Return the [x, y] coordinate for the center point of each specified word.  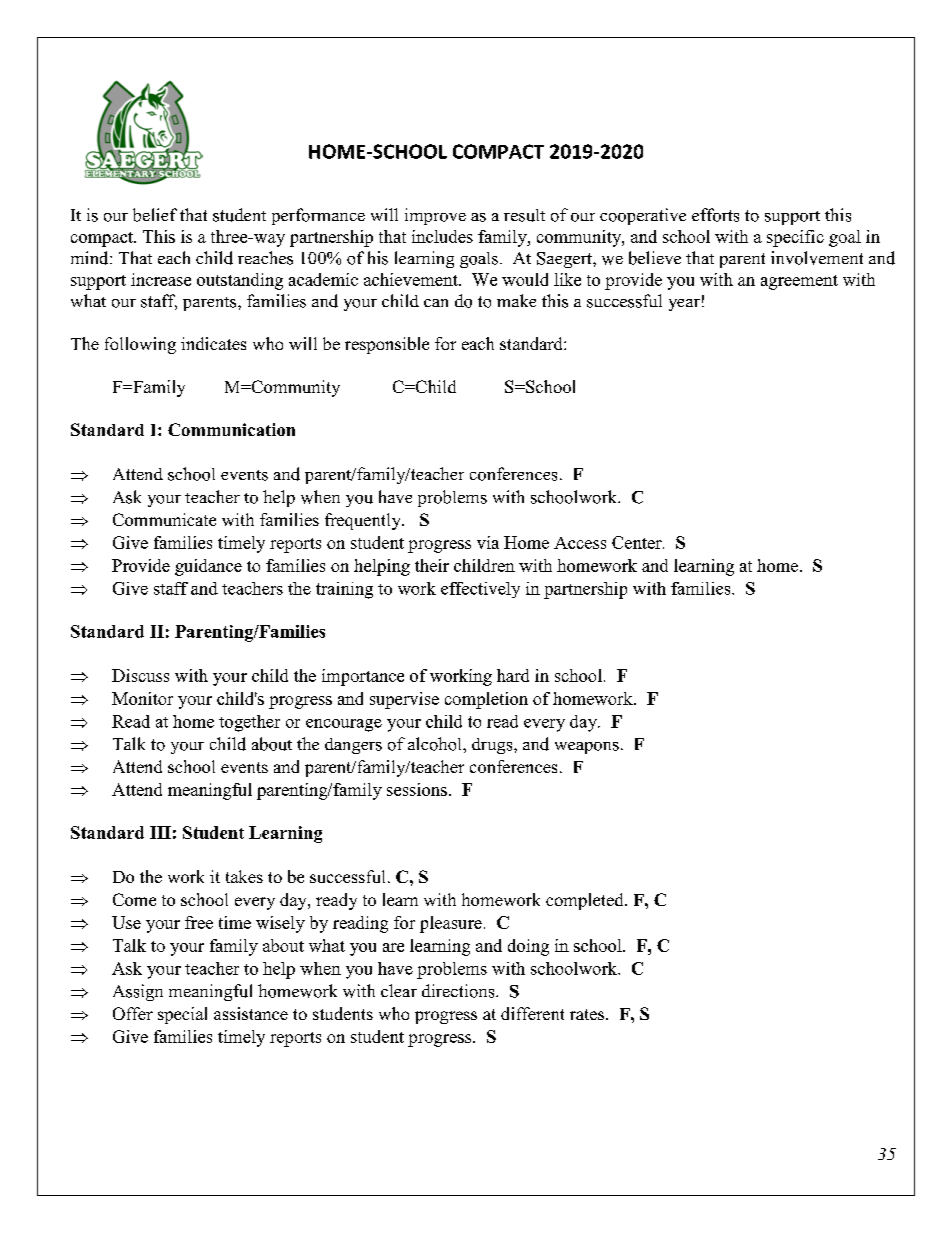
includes [442, 236]
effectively [480, 590]
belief [155, 215]
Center [638, 542]
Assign [138, 992]
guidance [208, 567]
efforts [715, 215]
